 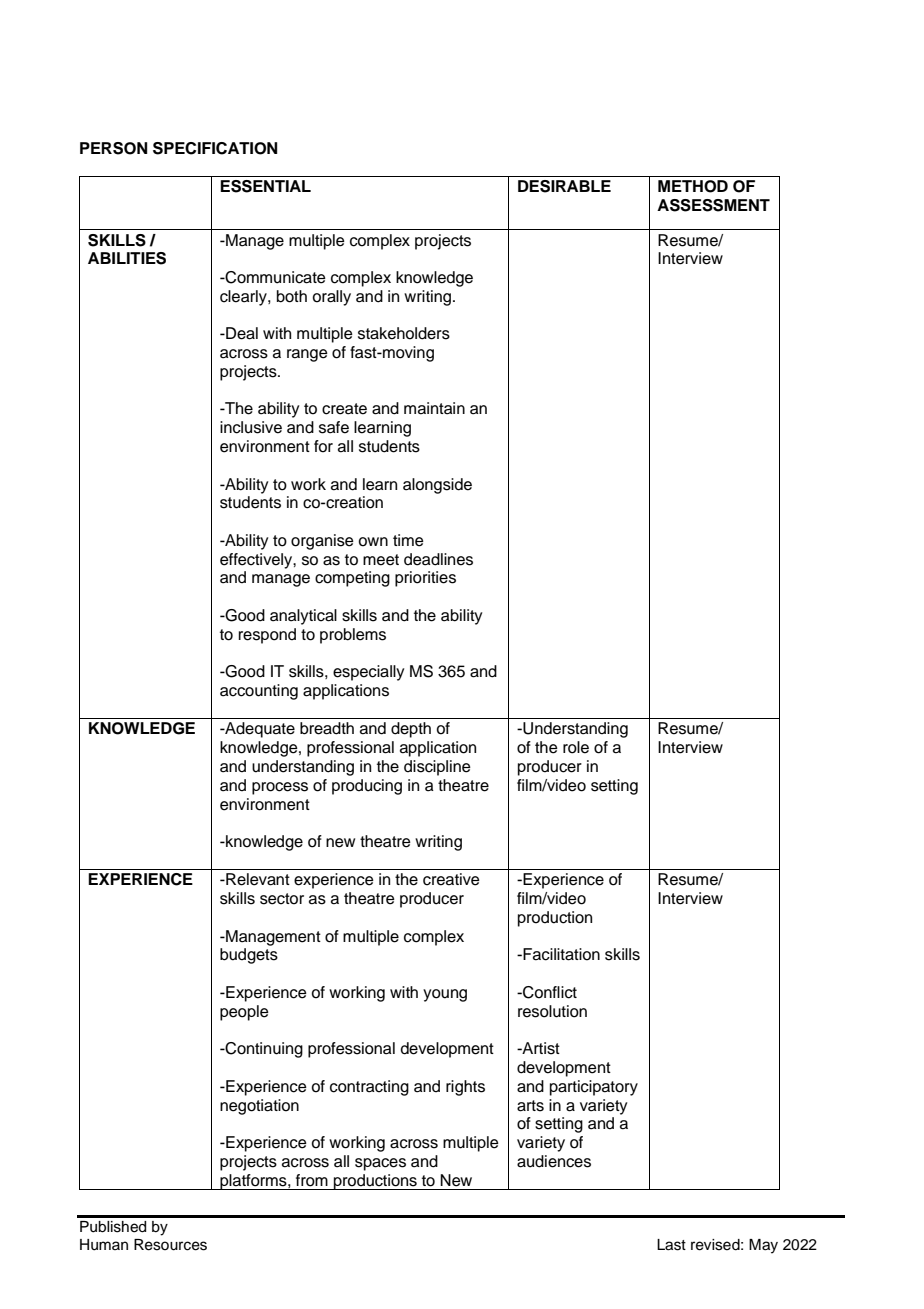 I want to click on time, so click(x=408, y=540).
